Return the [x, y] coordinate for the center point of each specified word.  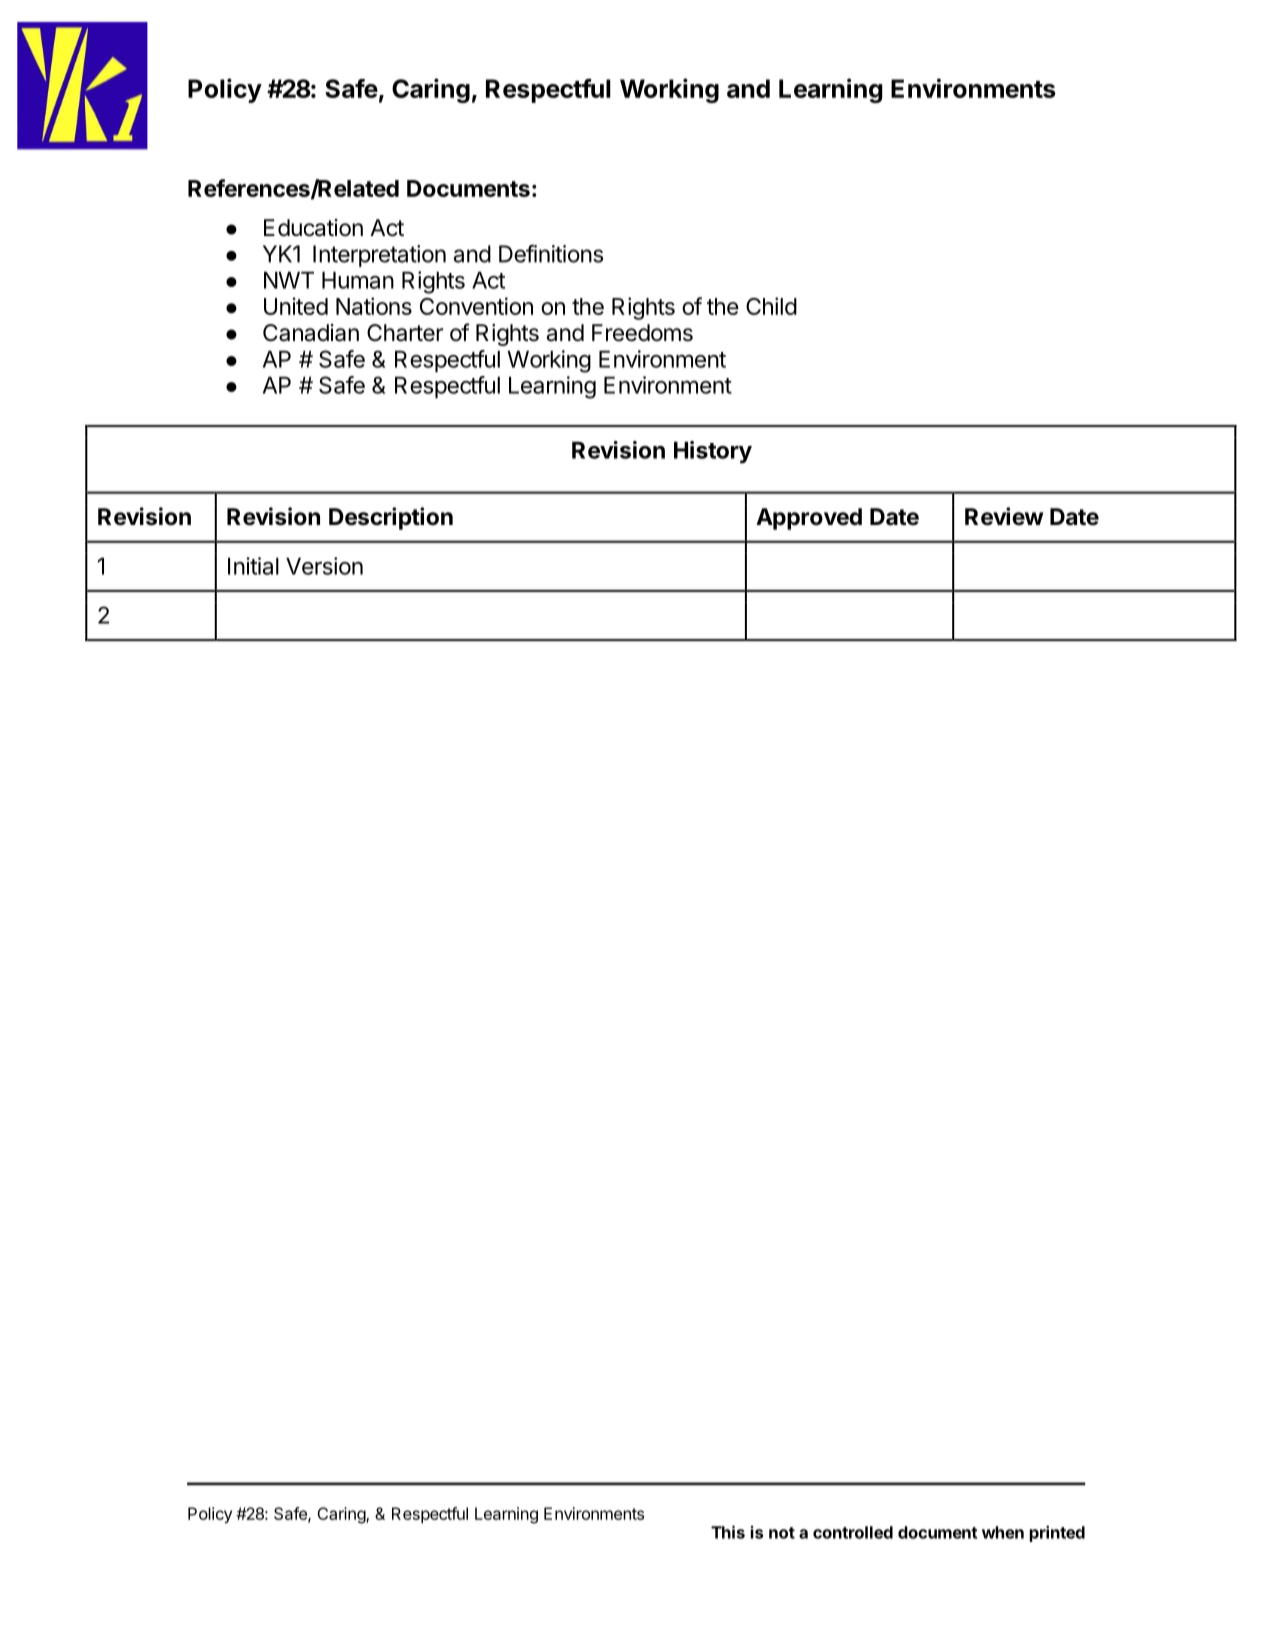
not [782, 1533]
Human [358, 280]
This [728, 1532]
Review [1004, 516]
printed [1057, 1533]
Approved [809, 519]
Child [771, 306]
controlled [853, 1532]
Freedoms [642, 333]
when [1003, 1532]
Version [324, 566]
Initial [253, 566]
